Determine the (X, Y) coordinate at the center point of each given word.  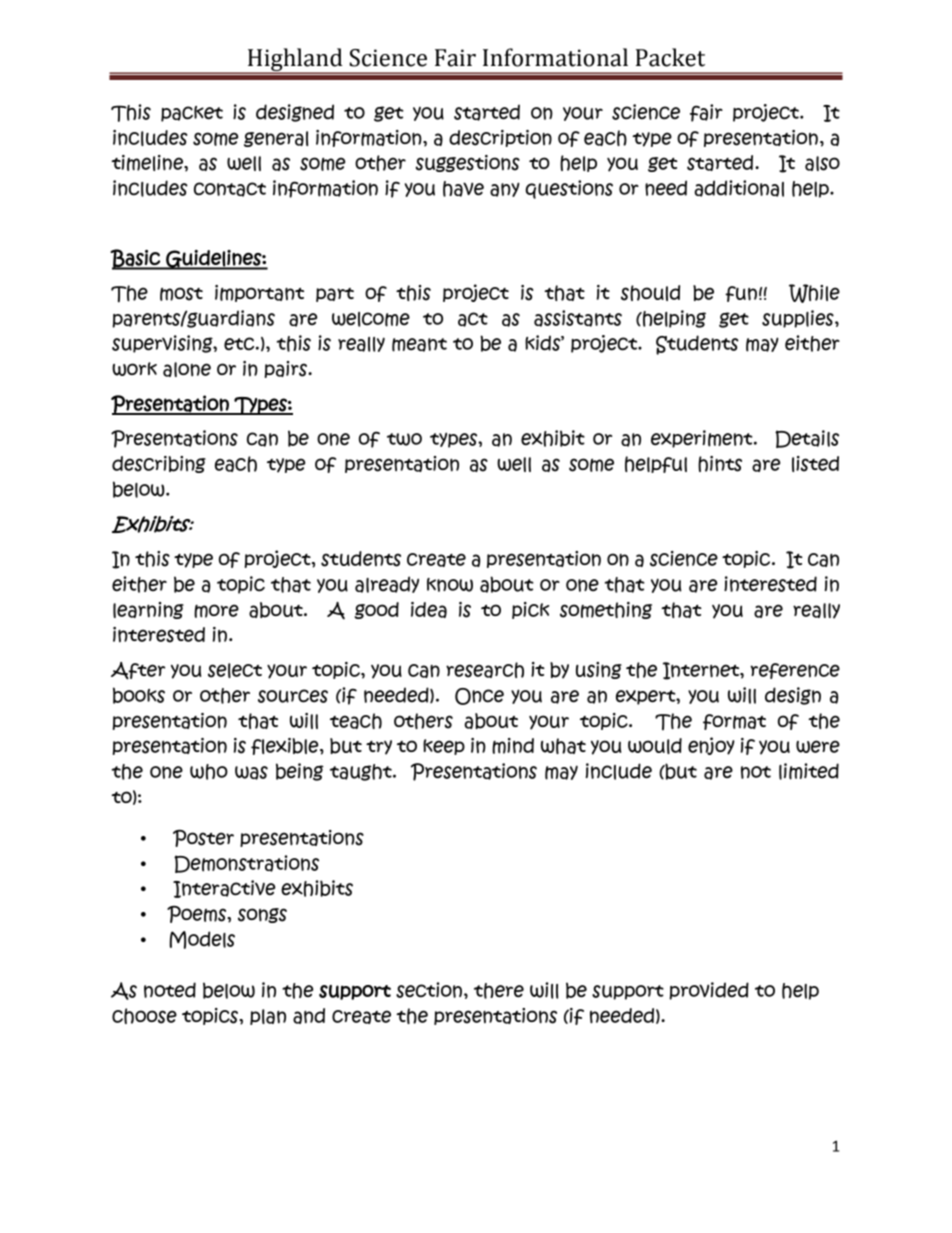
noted (170, 990)
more (216, 611)
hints (720, 464)
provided (709, 991)
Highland (295, 61)
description (500, 138)
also (822, 163)
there (499, 991)
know (450, 585)
